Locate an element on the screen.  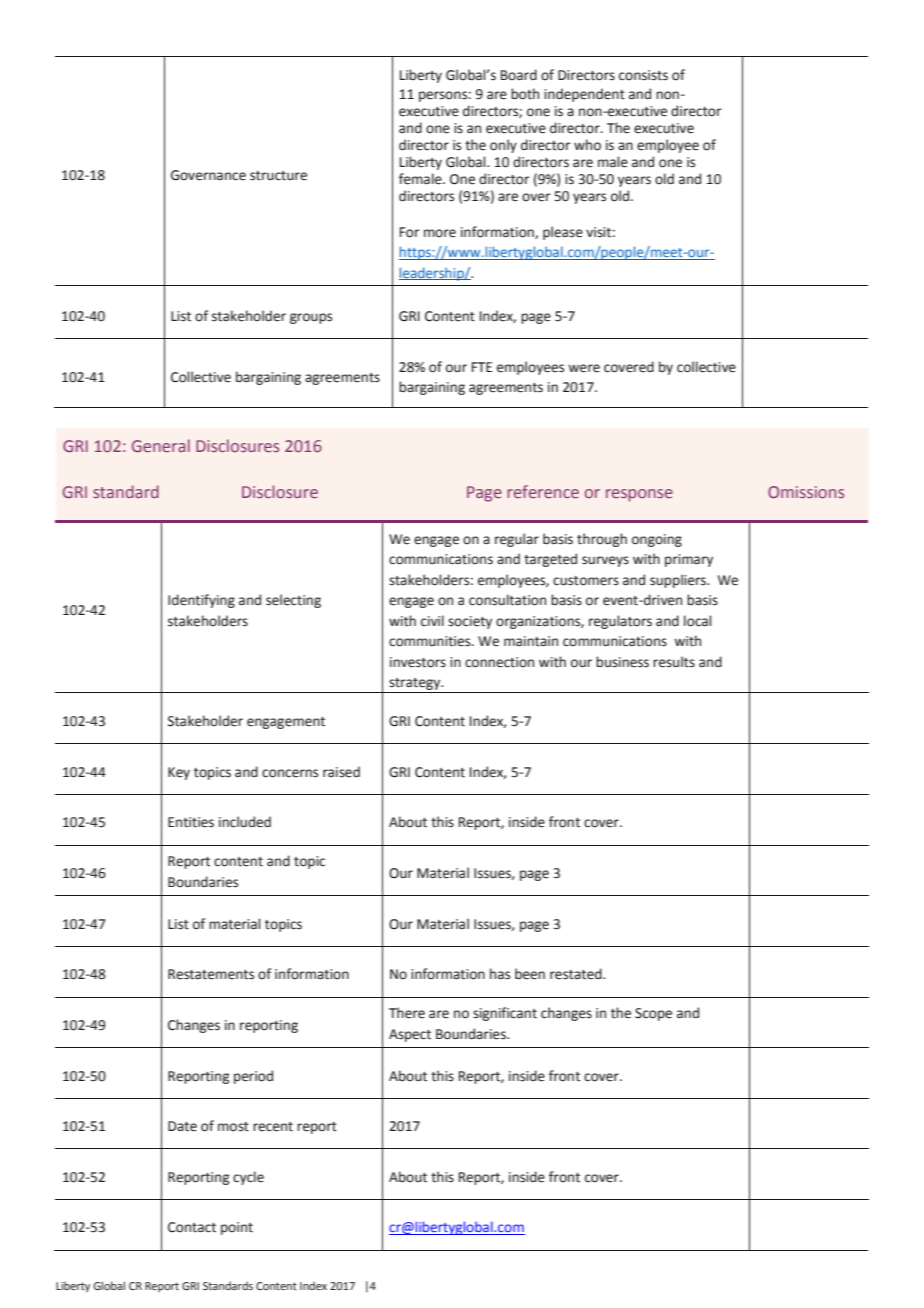
both is located at coordinates (525, 94).
